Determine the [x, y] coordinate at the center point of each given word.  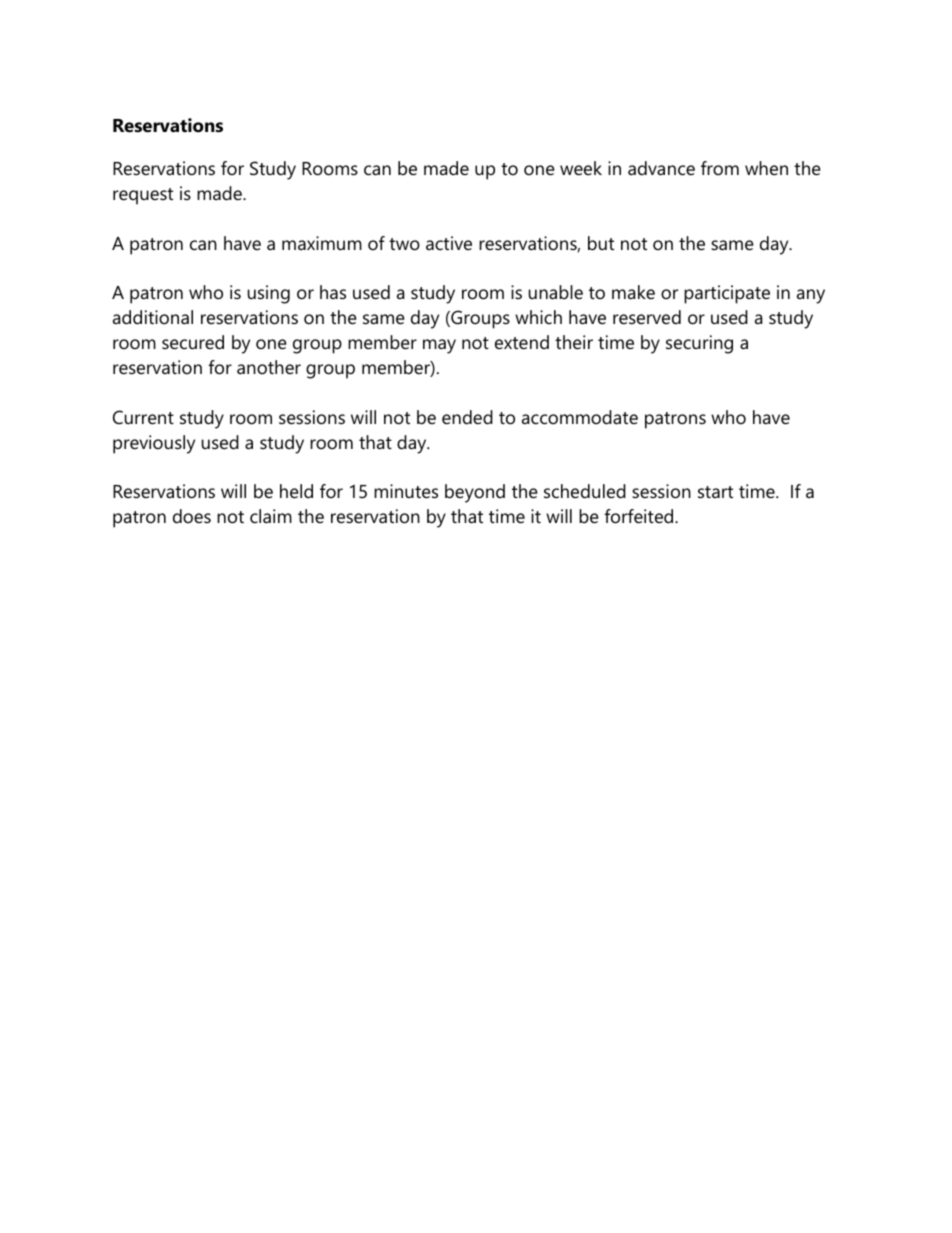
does [192, 516]
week [581, 168]
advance [661, 168]
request [143, 196]
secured [193, 342]
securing [699, 344]
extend [522, 342]
